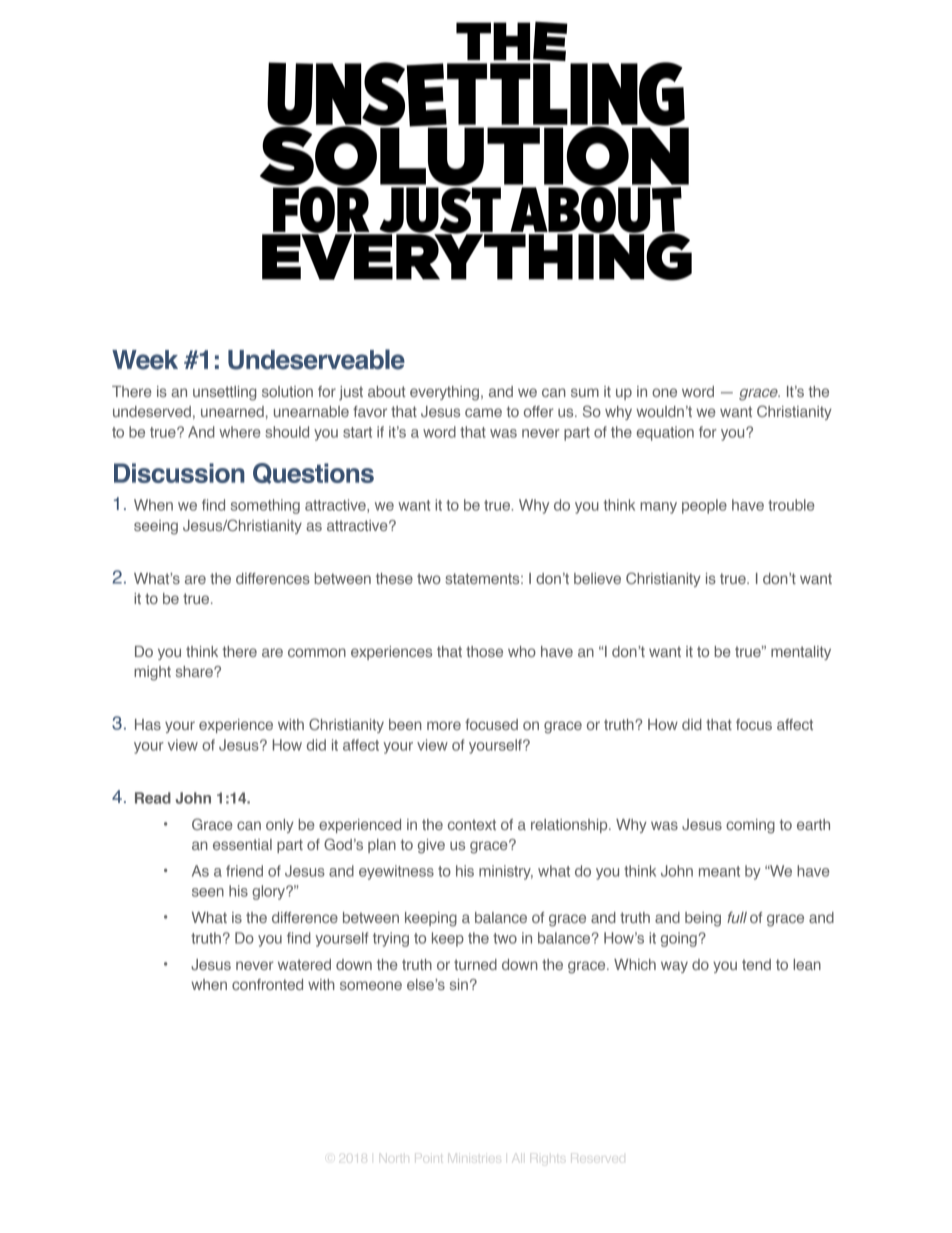  Describe the element at coordinates (267, 984) in the image. I see `confronted` at that location.
